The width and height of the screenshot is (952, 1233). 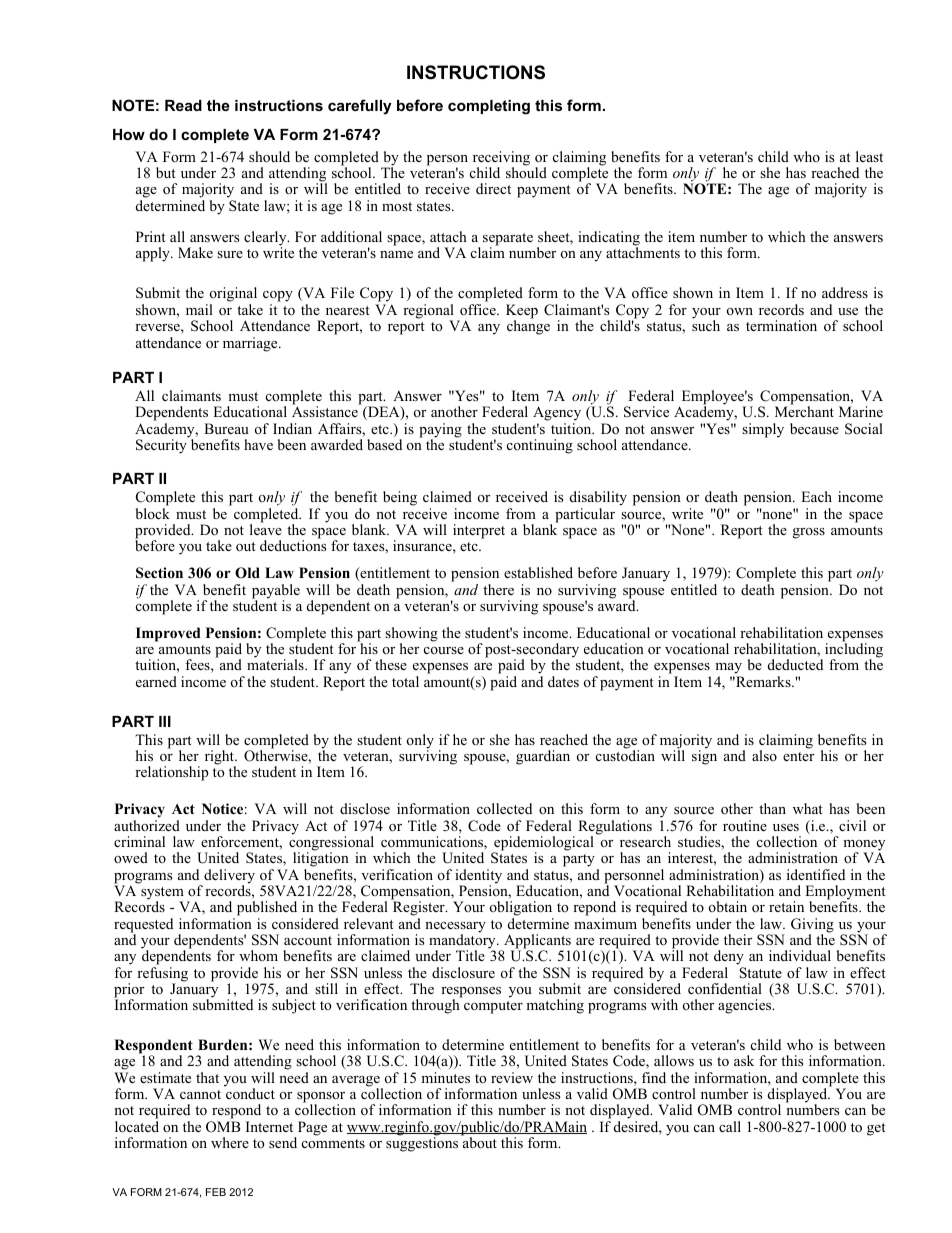 I want to click on deducted, so click(x=795, y=664).
